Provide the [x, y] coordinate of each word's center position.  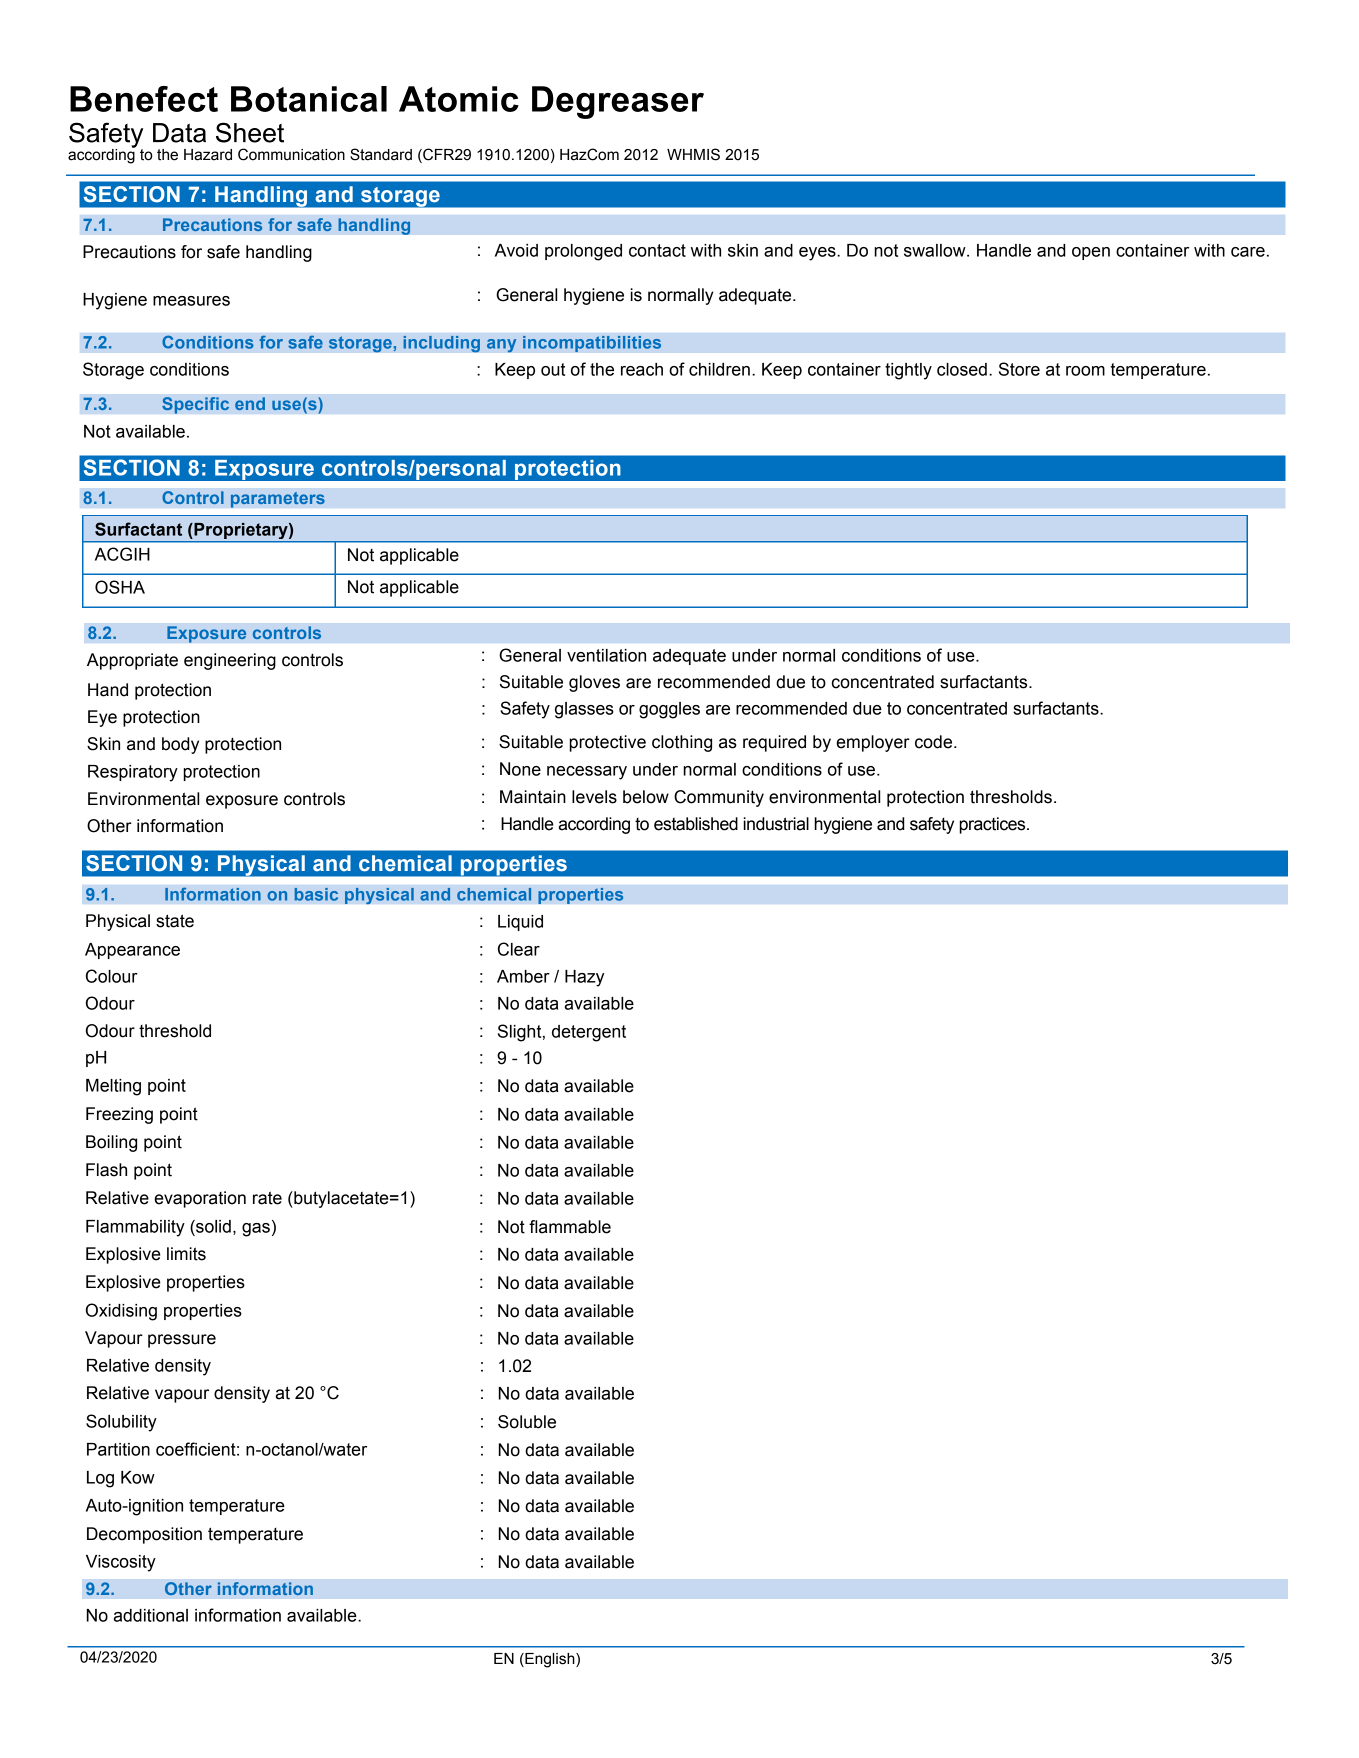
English [550, 1660]
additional [151, 1615]
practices [993, 825]
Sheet [250, 132]
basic [316, 894]
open [1091, 253]
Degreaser [618, 102]
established [696, 824]
